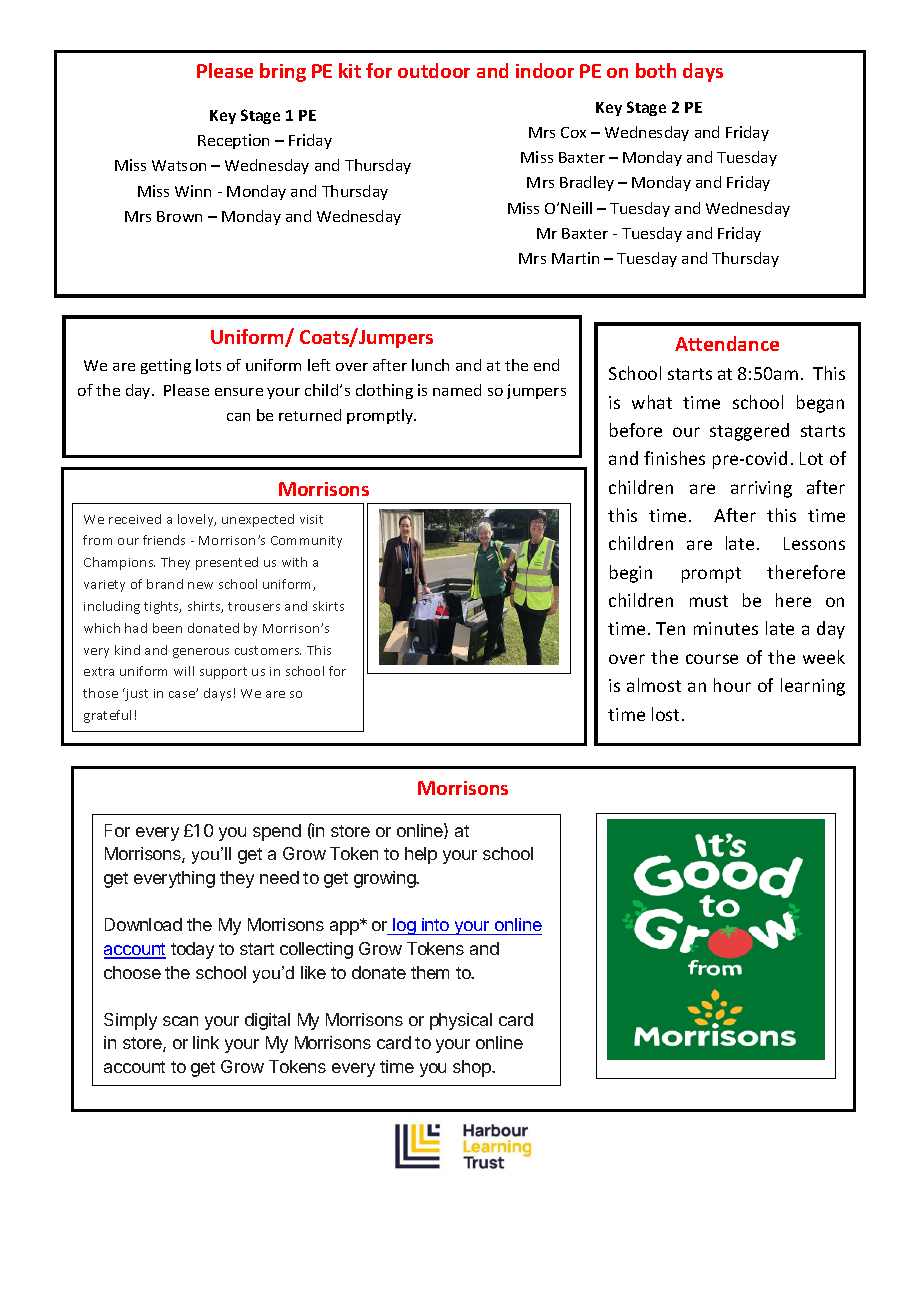  What do you see at coordinates (233, 141) in the image?
I see `Reception` at bounding box center [233, 141].
